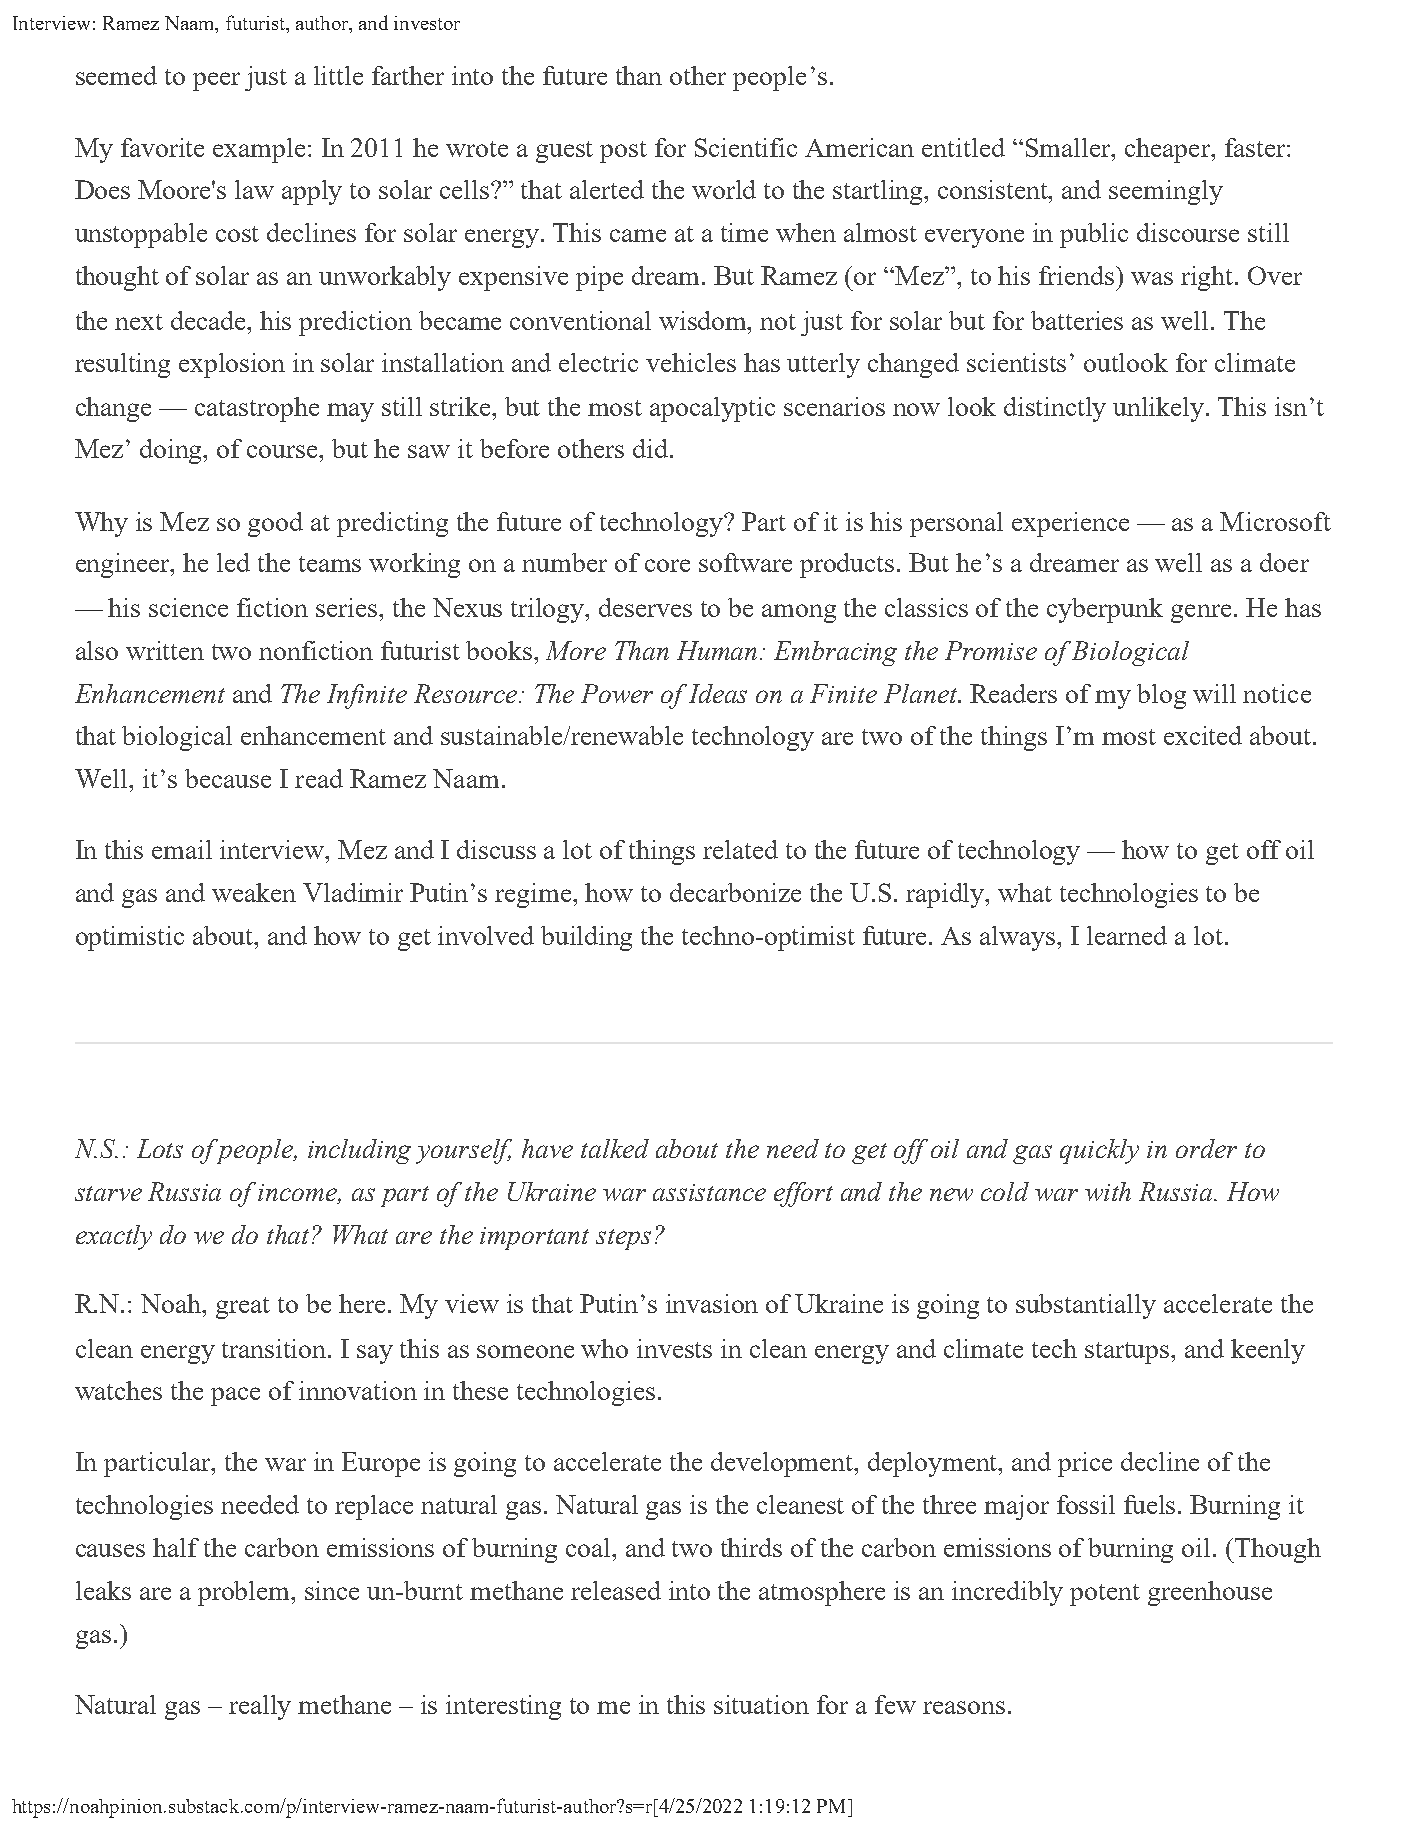 The height and width of the screenshot is (1825, 1410). What do you see at coordinates (615, 1148) in the screenshot?
I see `talked` at bounding box center [615, 1148].
